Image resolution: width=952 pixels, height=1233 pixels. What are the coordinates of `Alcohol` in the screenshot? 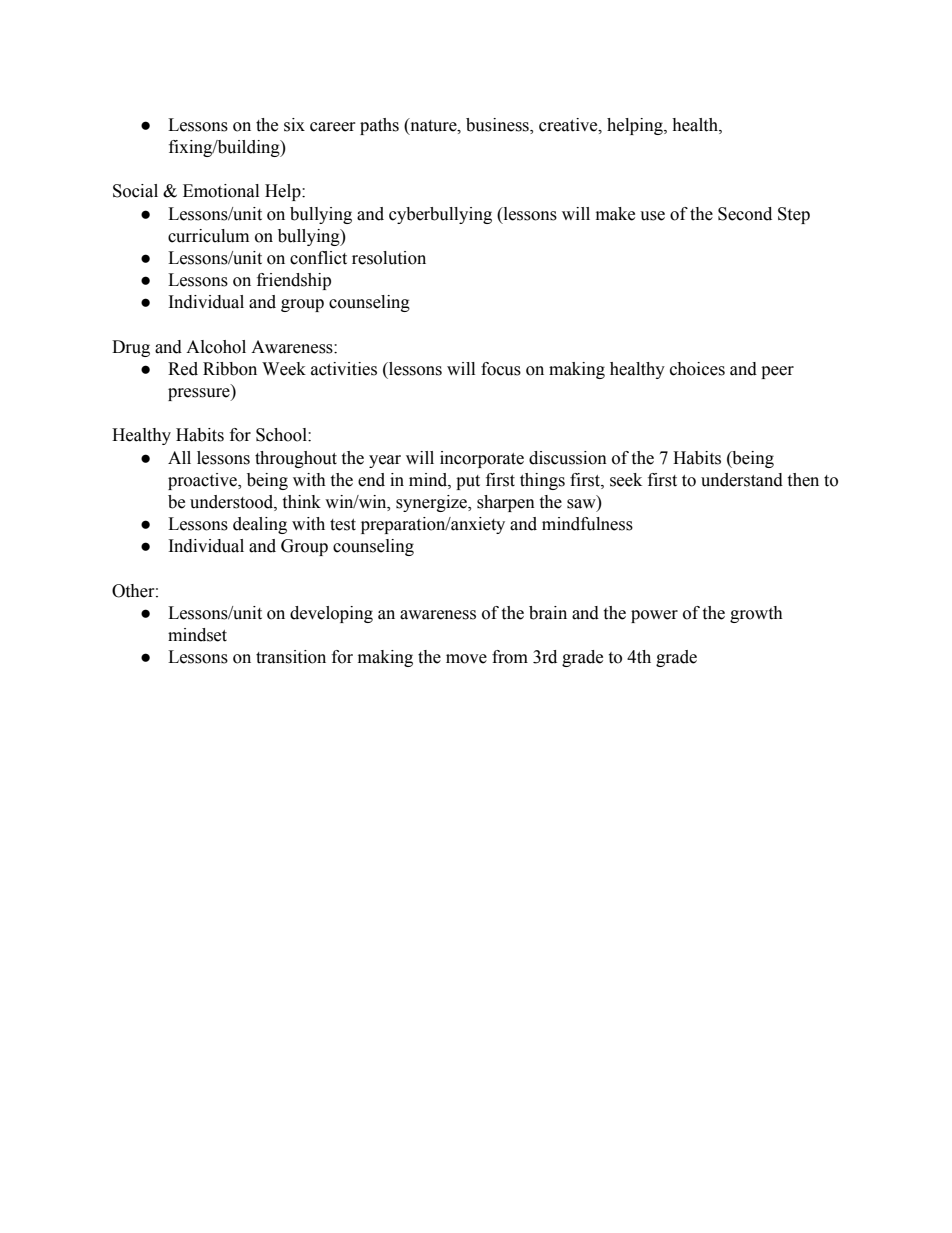 It's located at (216, 347).
